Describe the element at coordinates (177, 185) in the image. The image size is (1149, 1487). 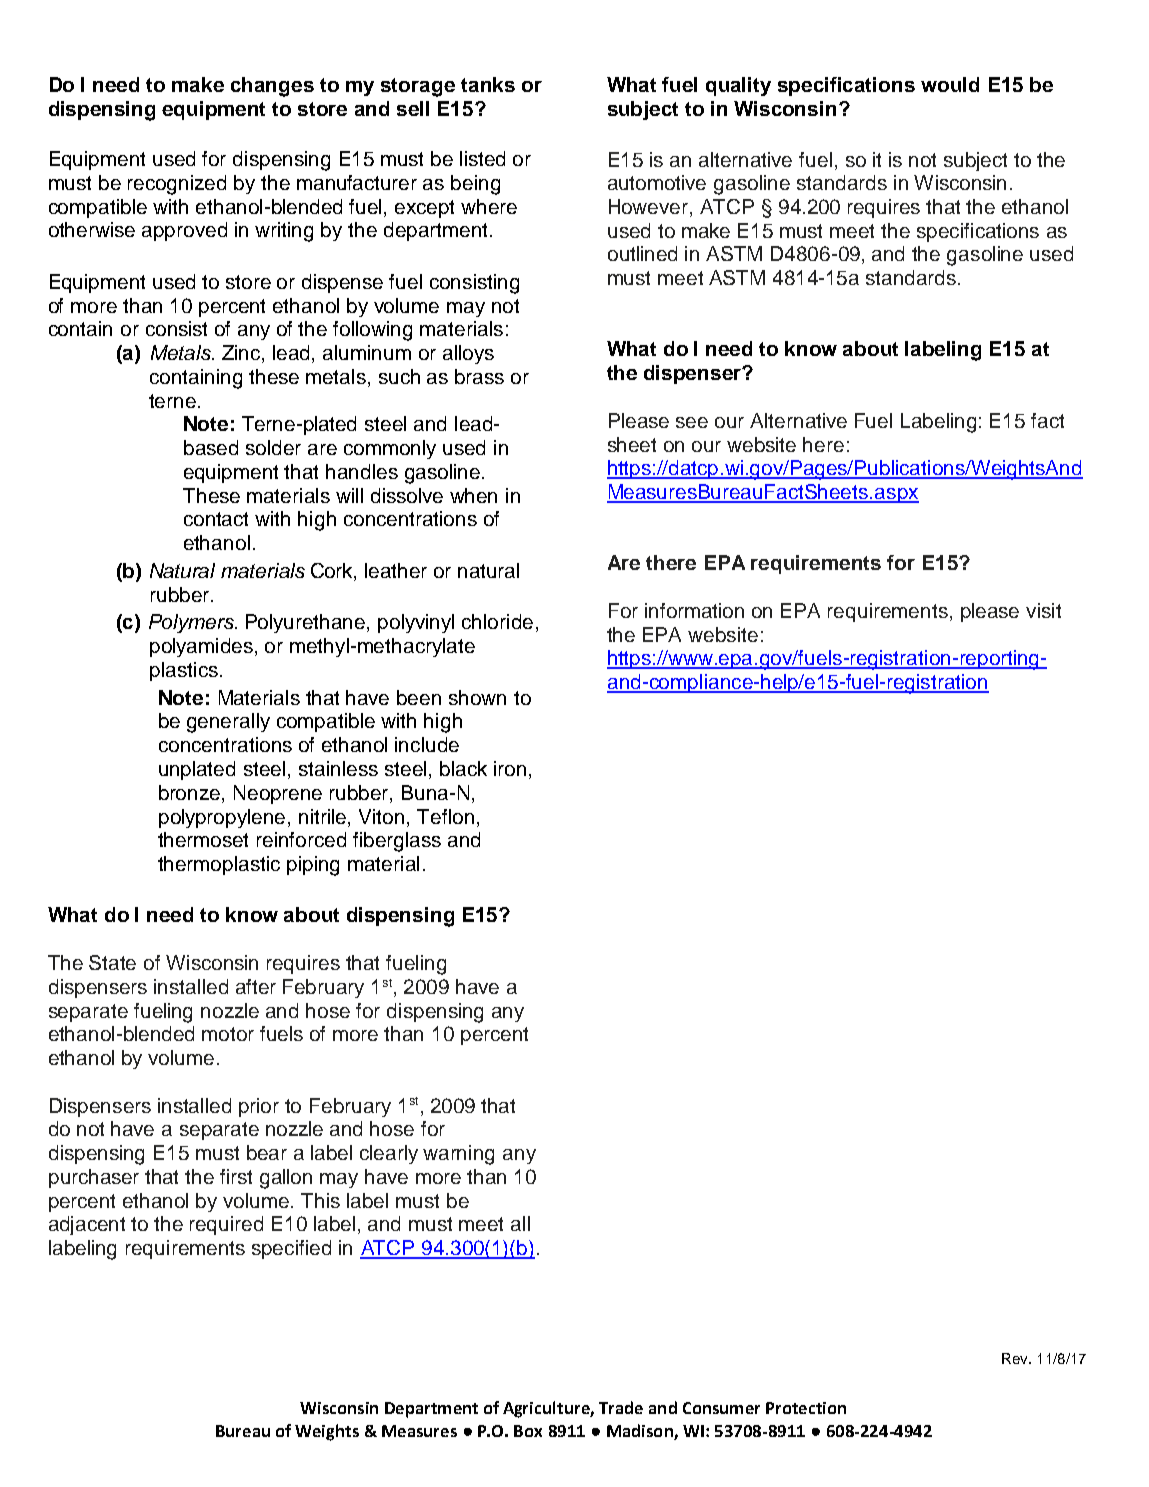
I see `recognized` at that location.
